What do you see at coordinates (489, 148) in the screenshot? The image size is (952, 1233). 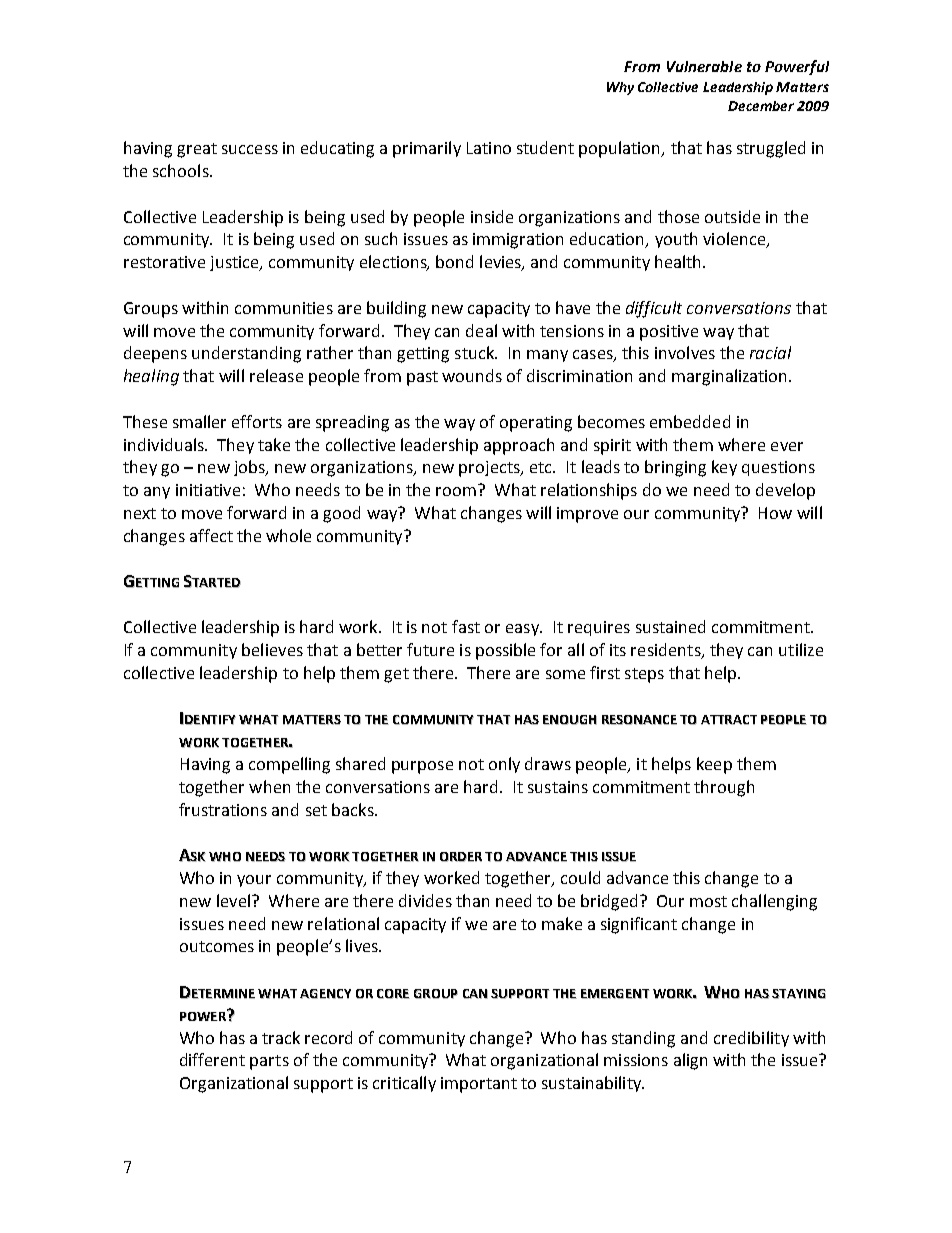 I see `Latino` at bounding box center [489, 148].
